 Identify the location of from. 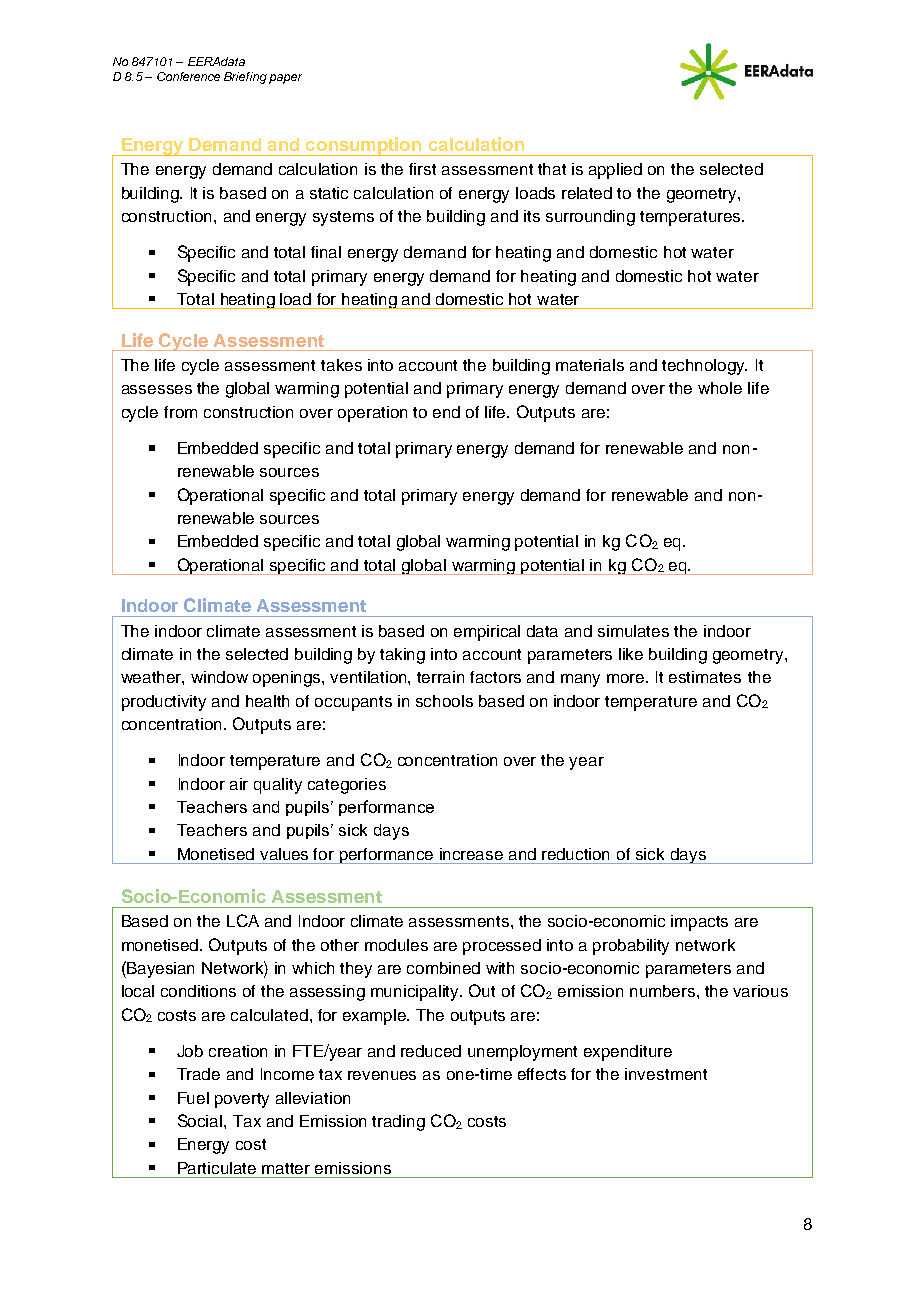
(180, 412).
